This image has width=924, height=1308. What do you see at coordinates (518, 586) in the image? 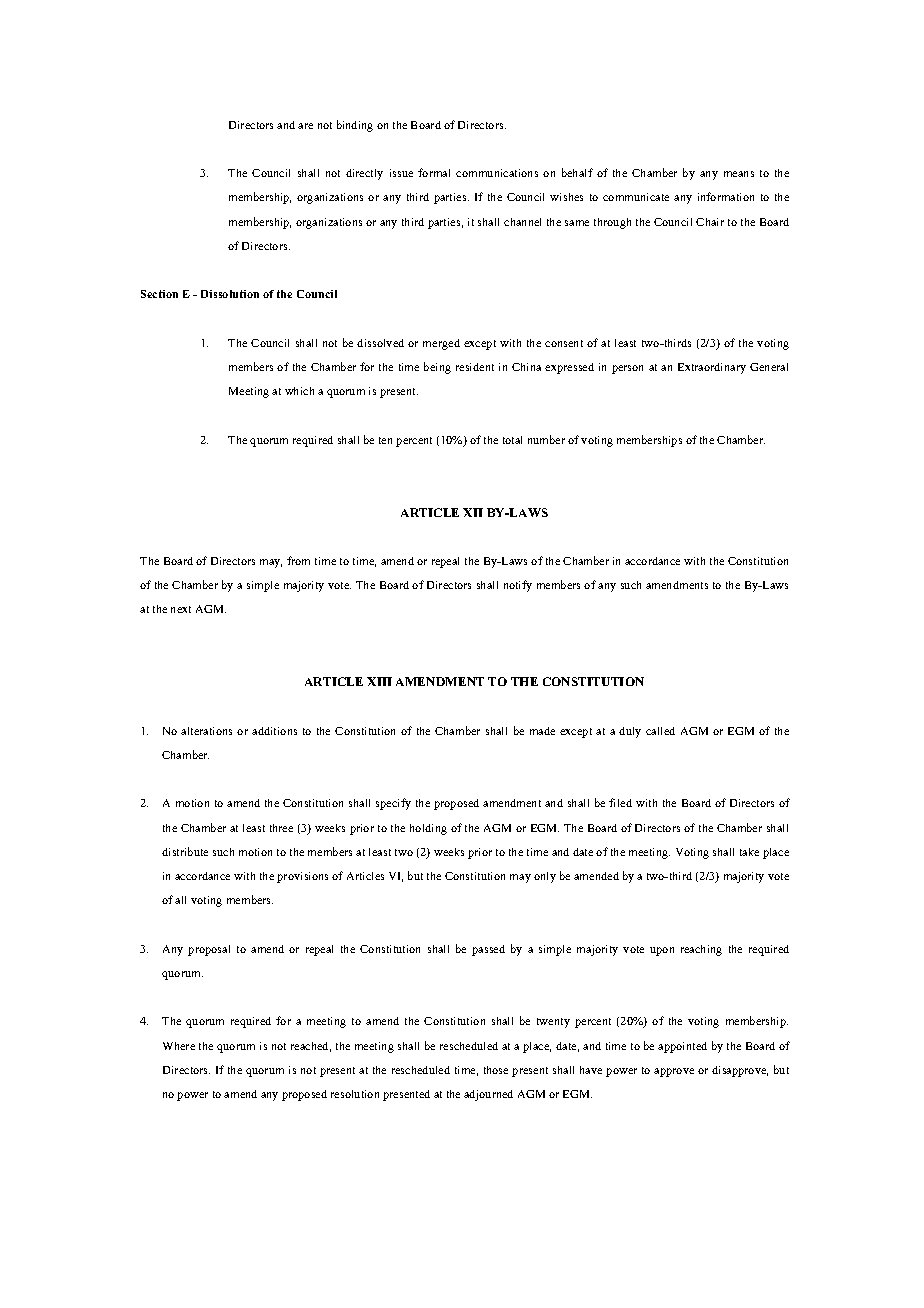
I see `notify` at bounding box center [518, 586].
